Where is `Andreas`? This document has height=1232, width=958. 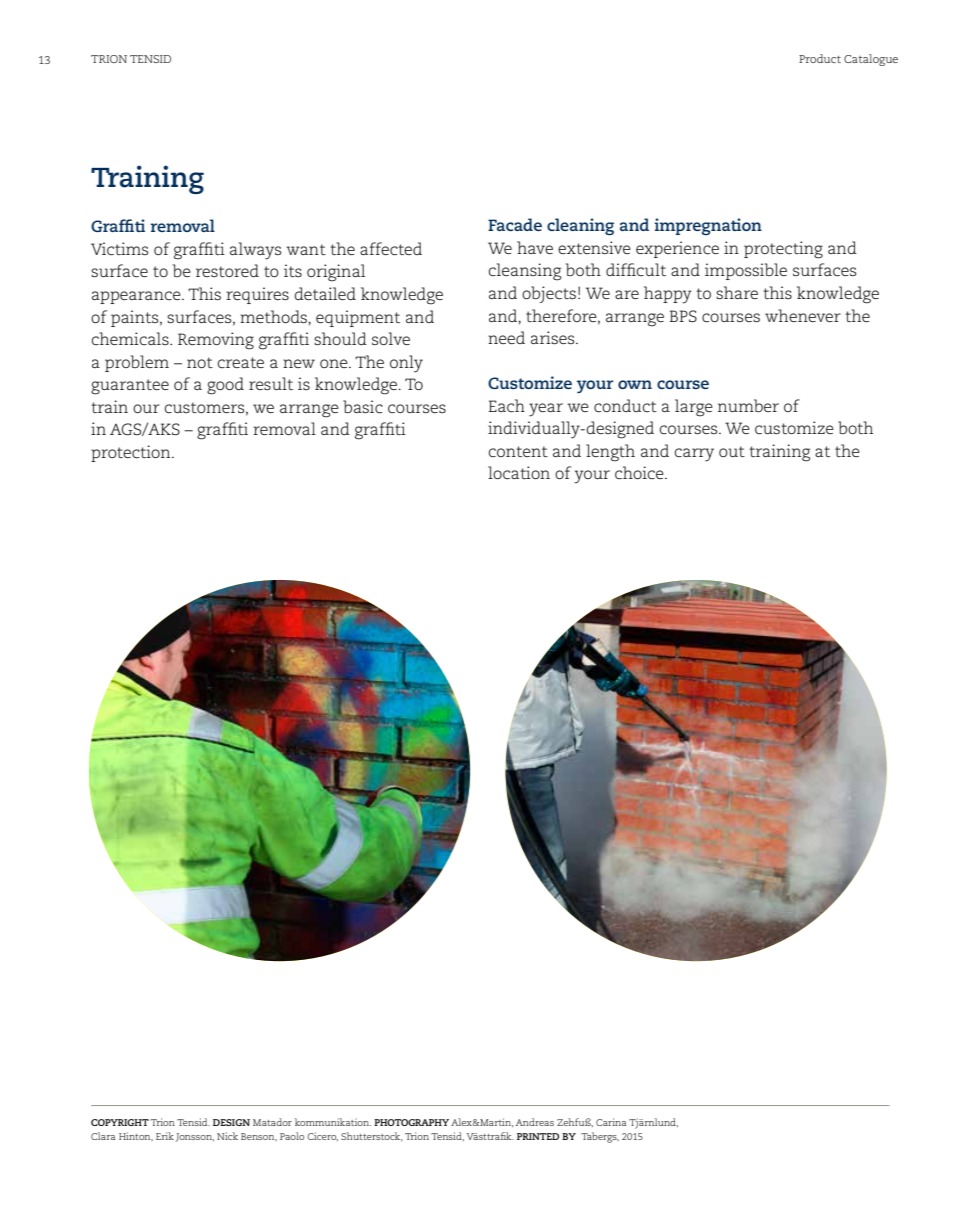
Andreas is located at coordinates (535, 1122).
